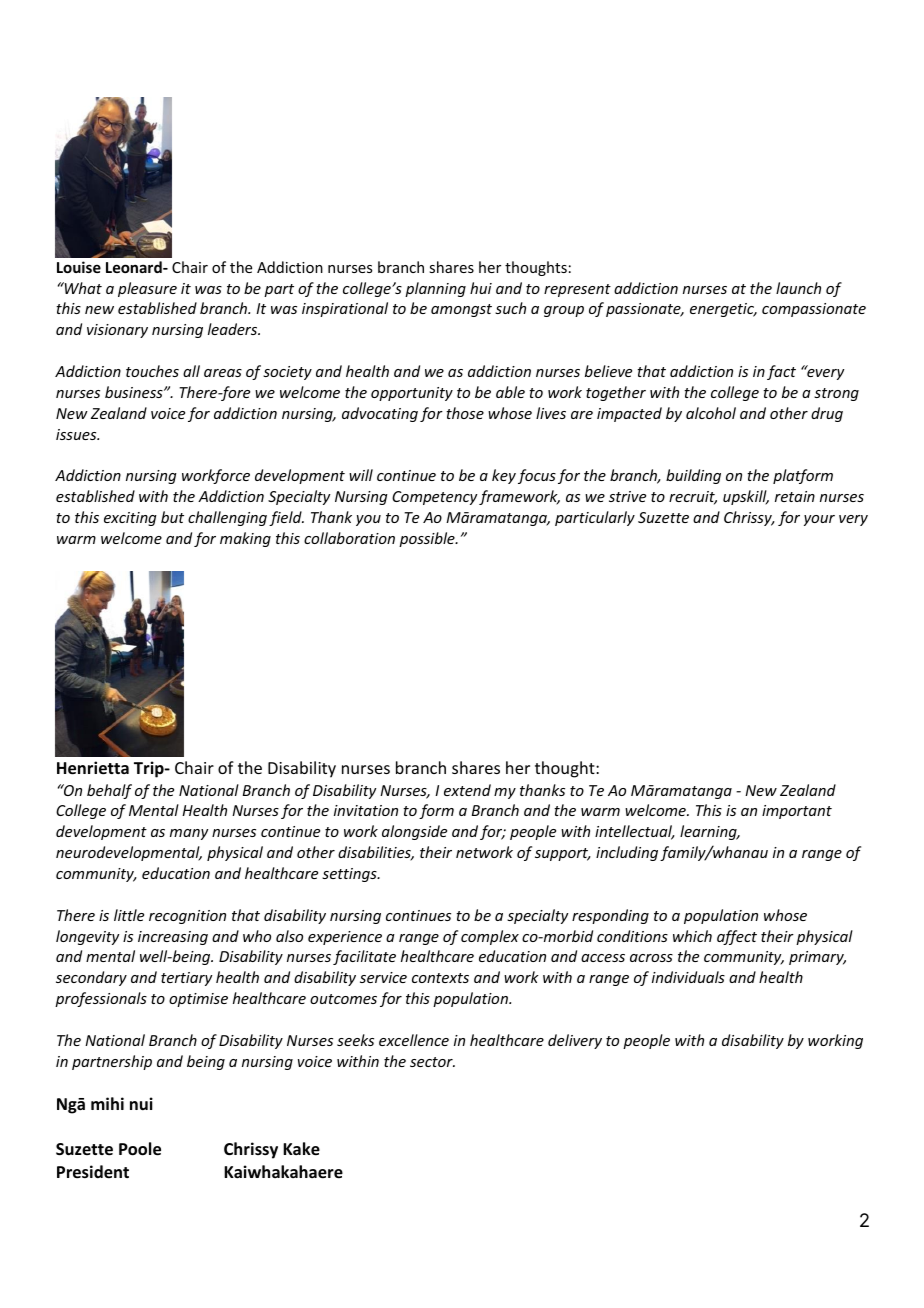 The image size is (924, 1308). Describe the element at coordinates (435, 289) in the document. I see `planning` at that location.
